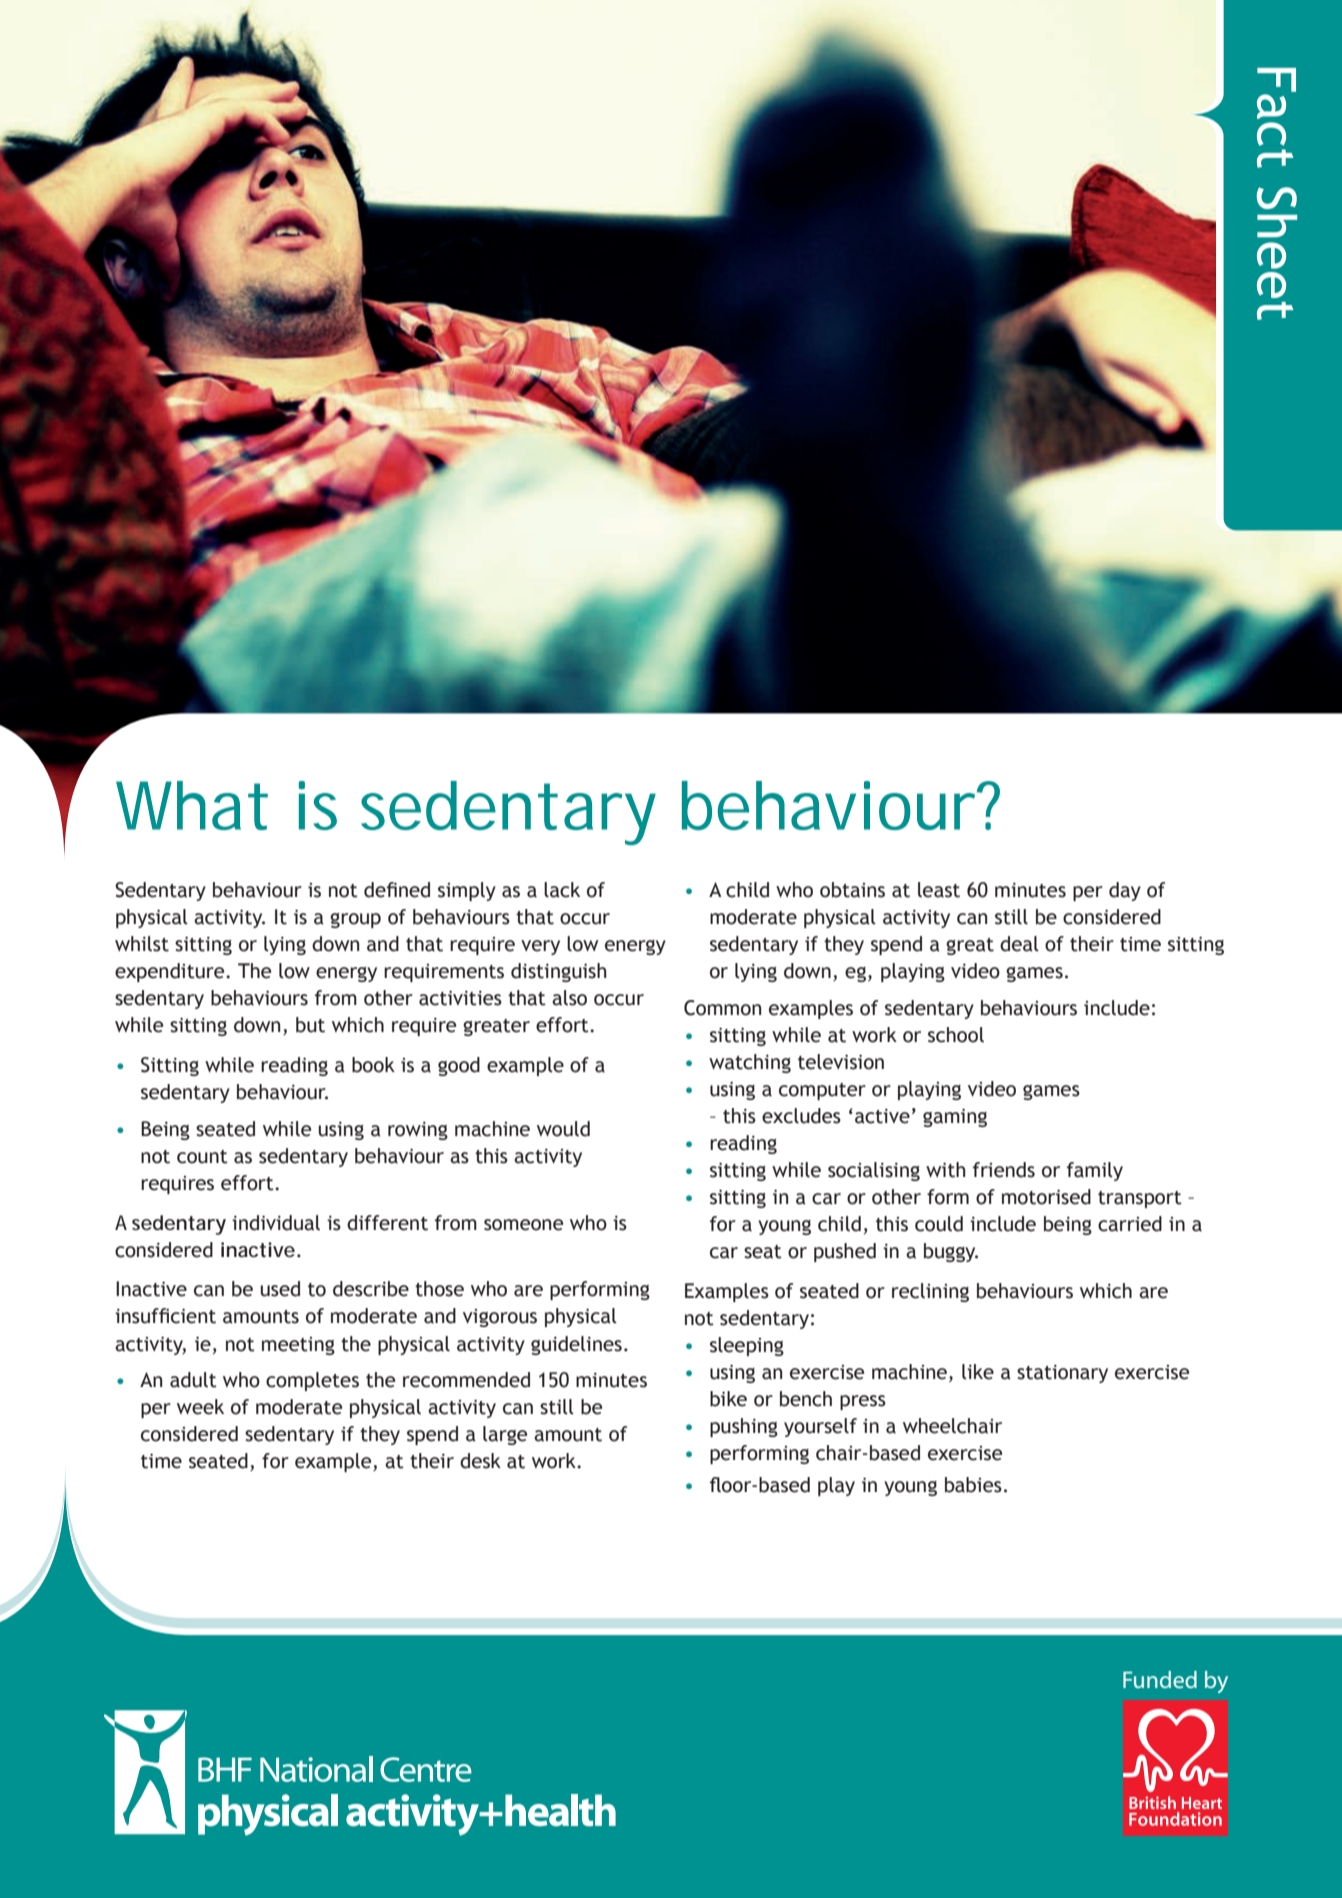  Describe the element at coordinates (744, 1427) in the image. I see `pushing` at that location.
